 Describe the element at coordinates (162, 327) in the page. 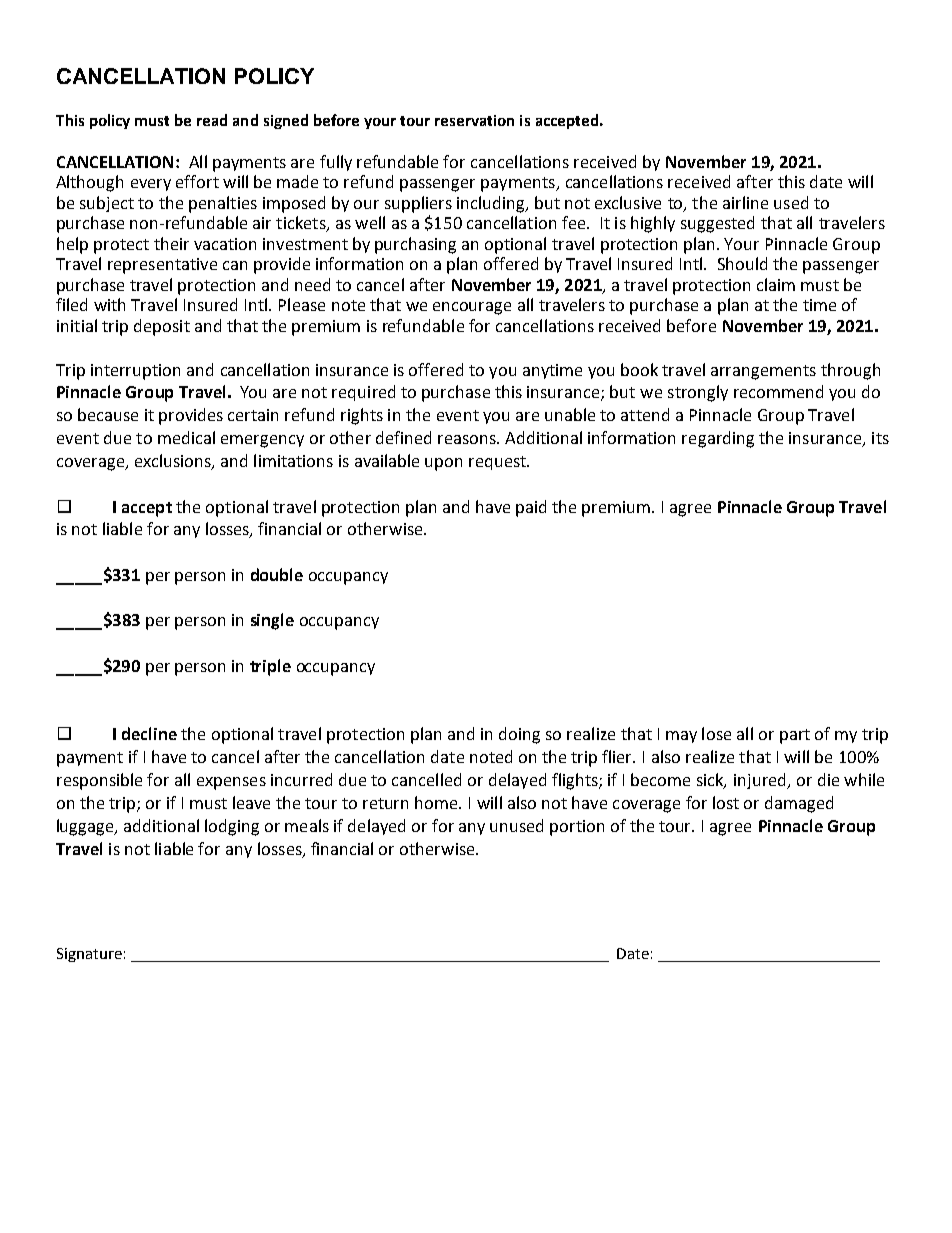

I see `deposit` at that location.
